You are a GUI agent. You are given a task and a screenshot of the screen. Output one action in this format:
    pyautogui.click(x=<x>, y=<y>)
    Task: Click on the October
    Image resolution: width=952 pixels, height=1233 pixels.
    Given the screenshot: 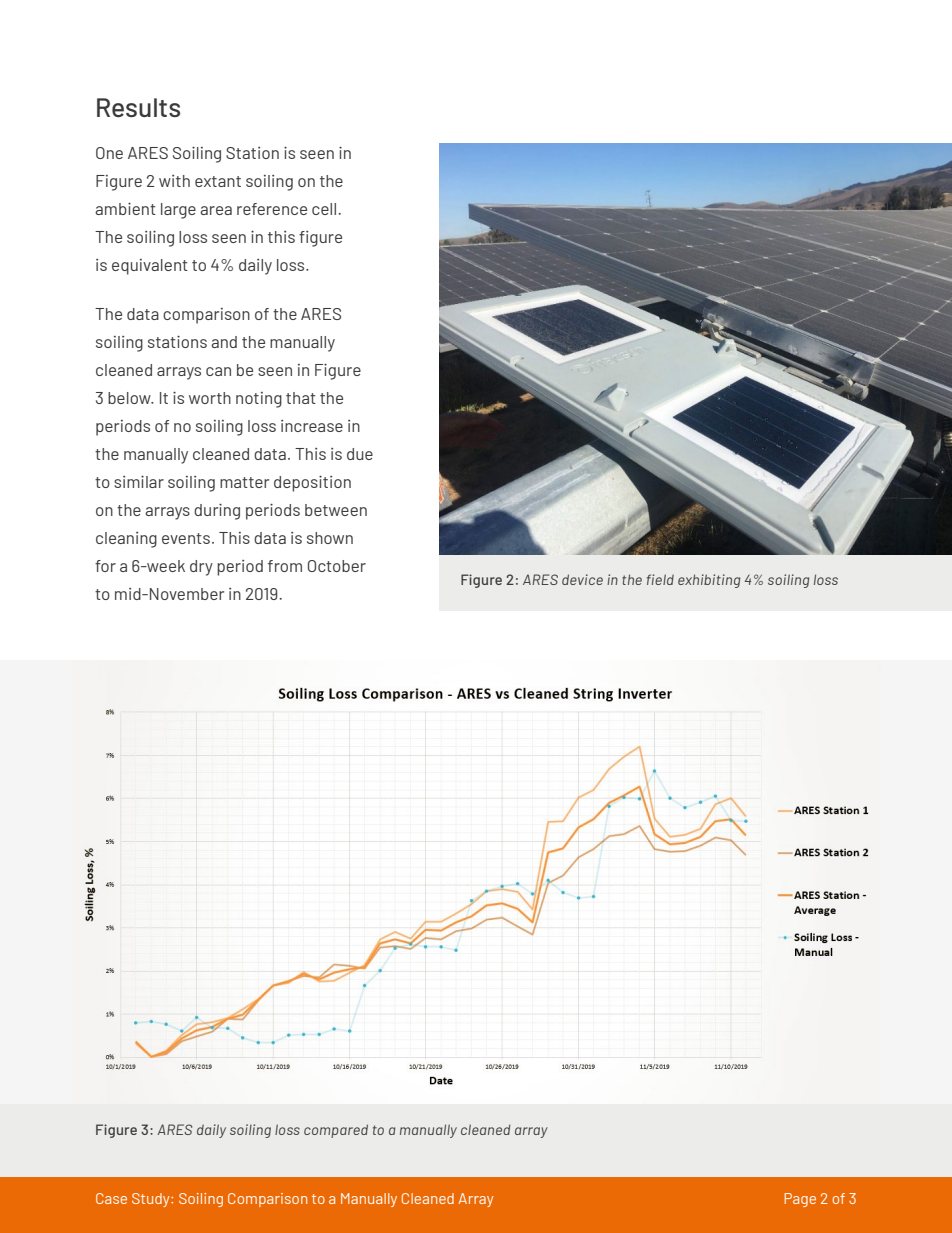 What is the action you would take?
    pyautogui.click(x=337, y=566)
